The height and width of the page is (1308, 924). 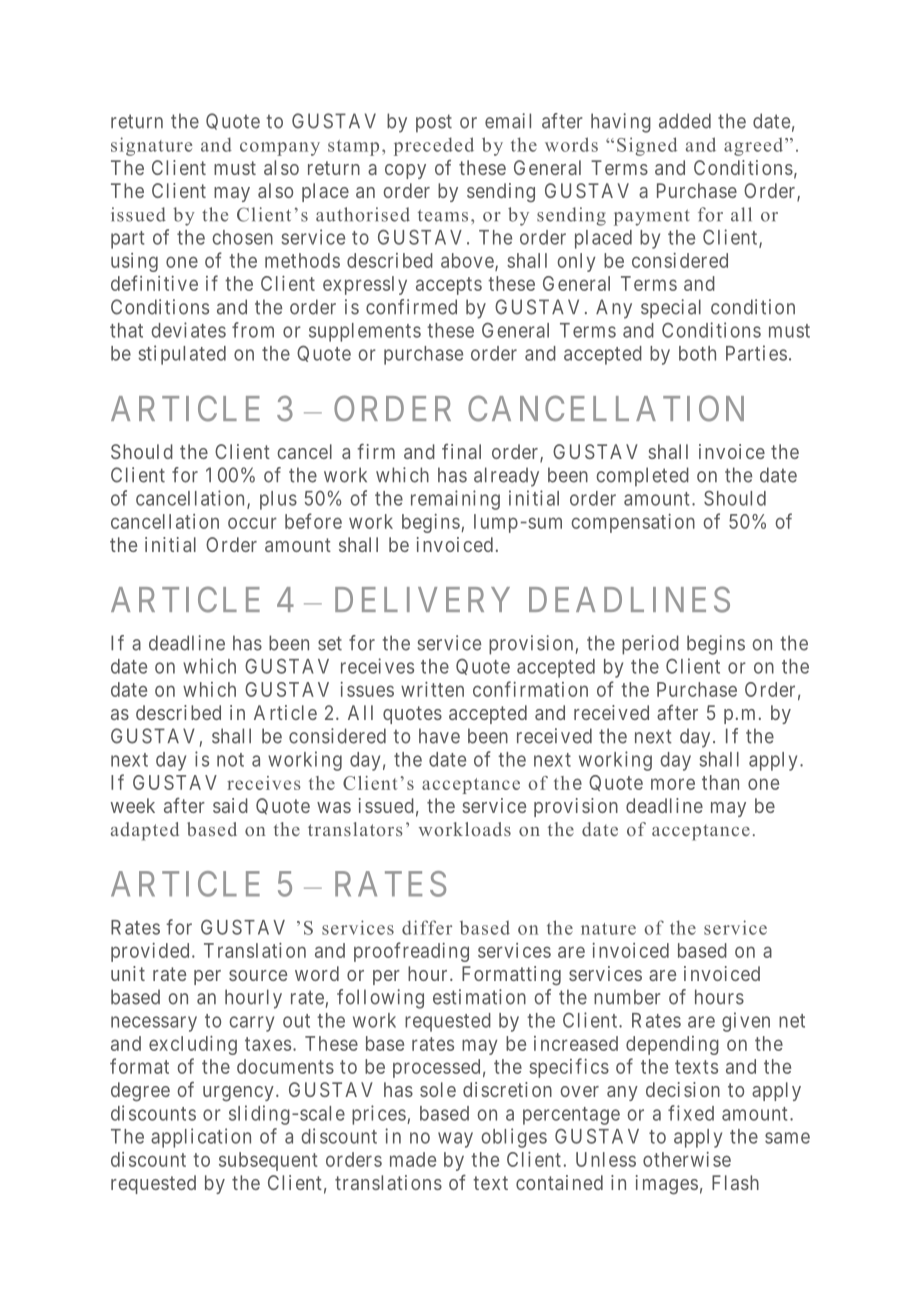 What do you see at coordinates (280, 149) in the page?
I see `company` at bounding box center [280, 149].
